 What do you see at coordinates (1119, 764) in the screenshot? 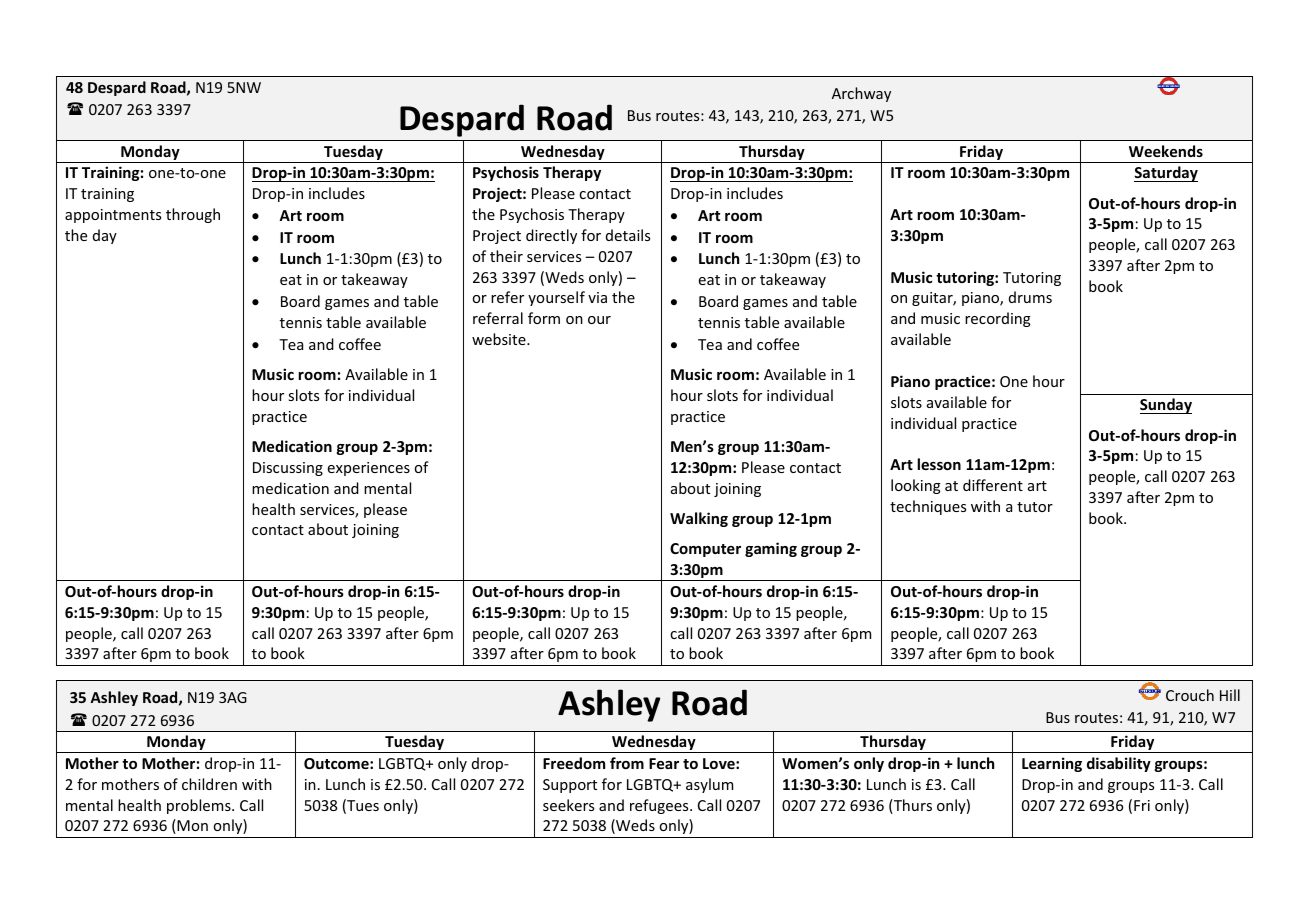
I see `disability` at bounding box center [1119, 764].
